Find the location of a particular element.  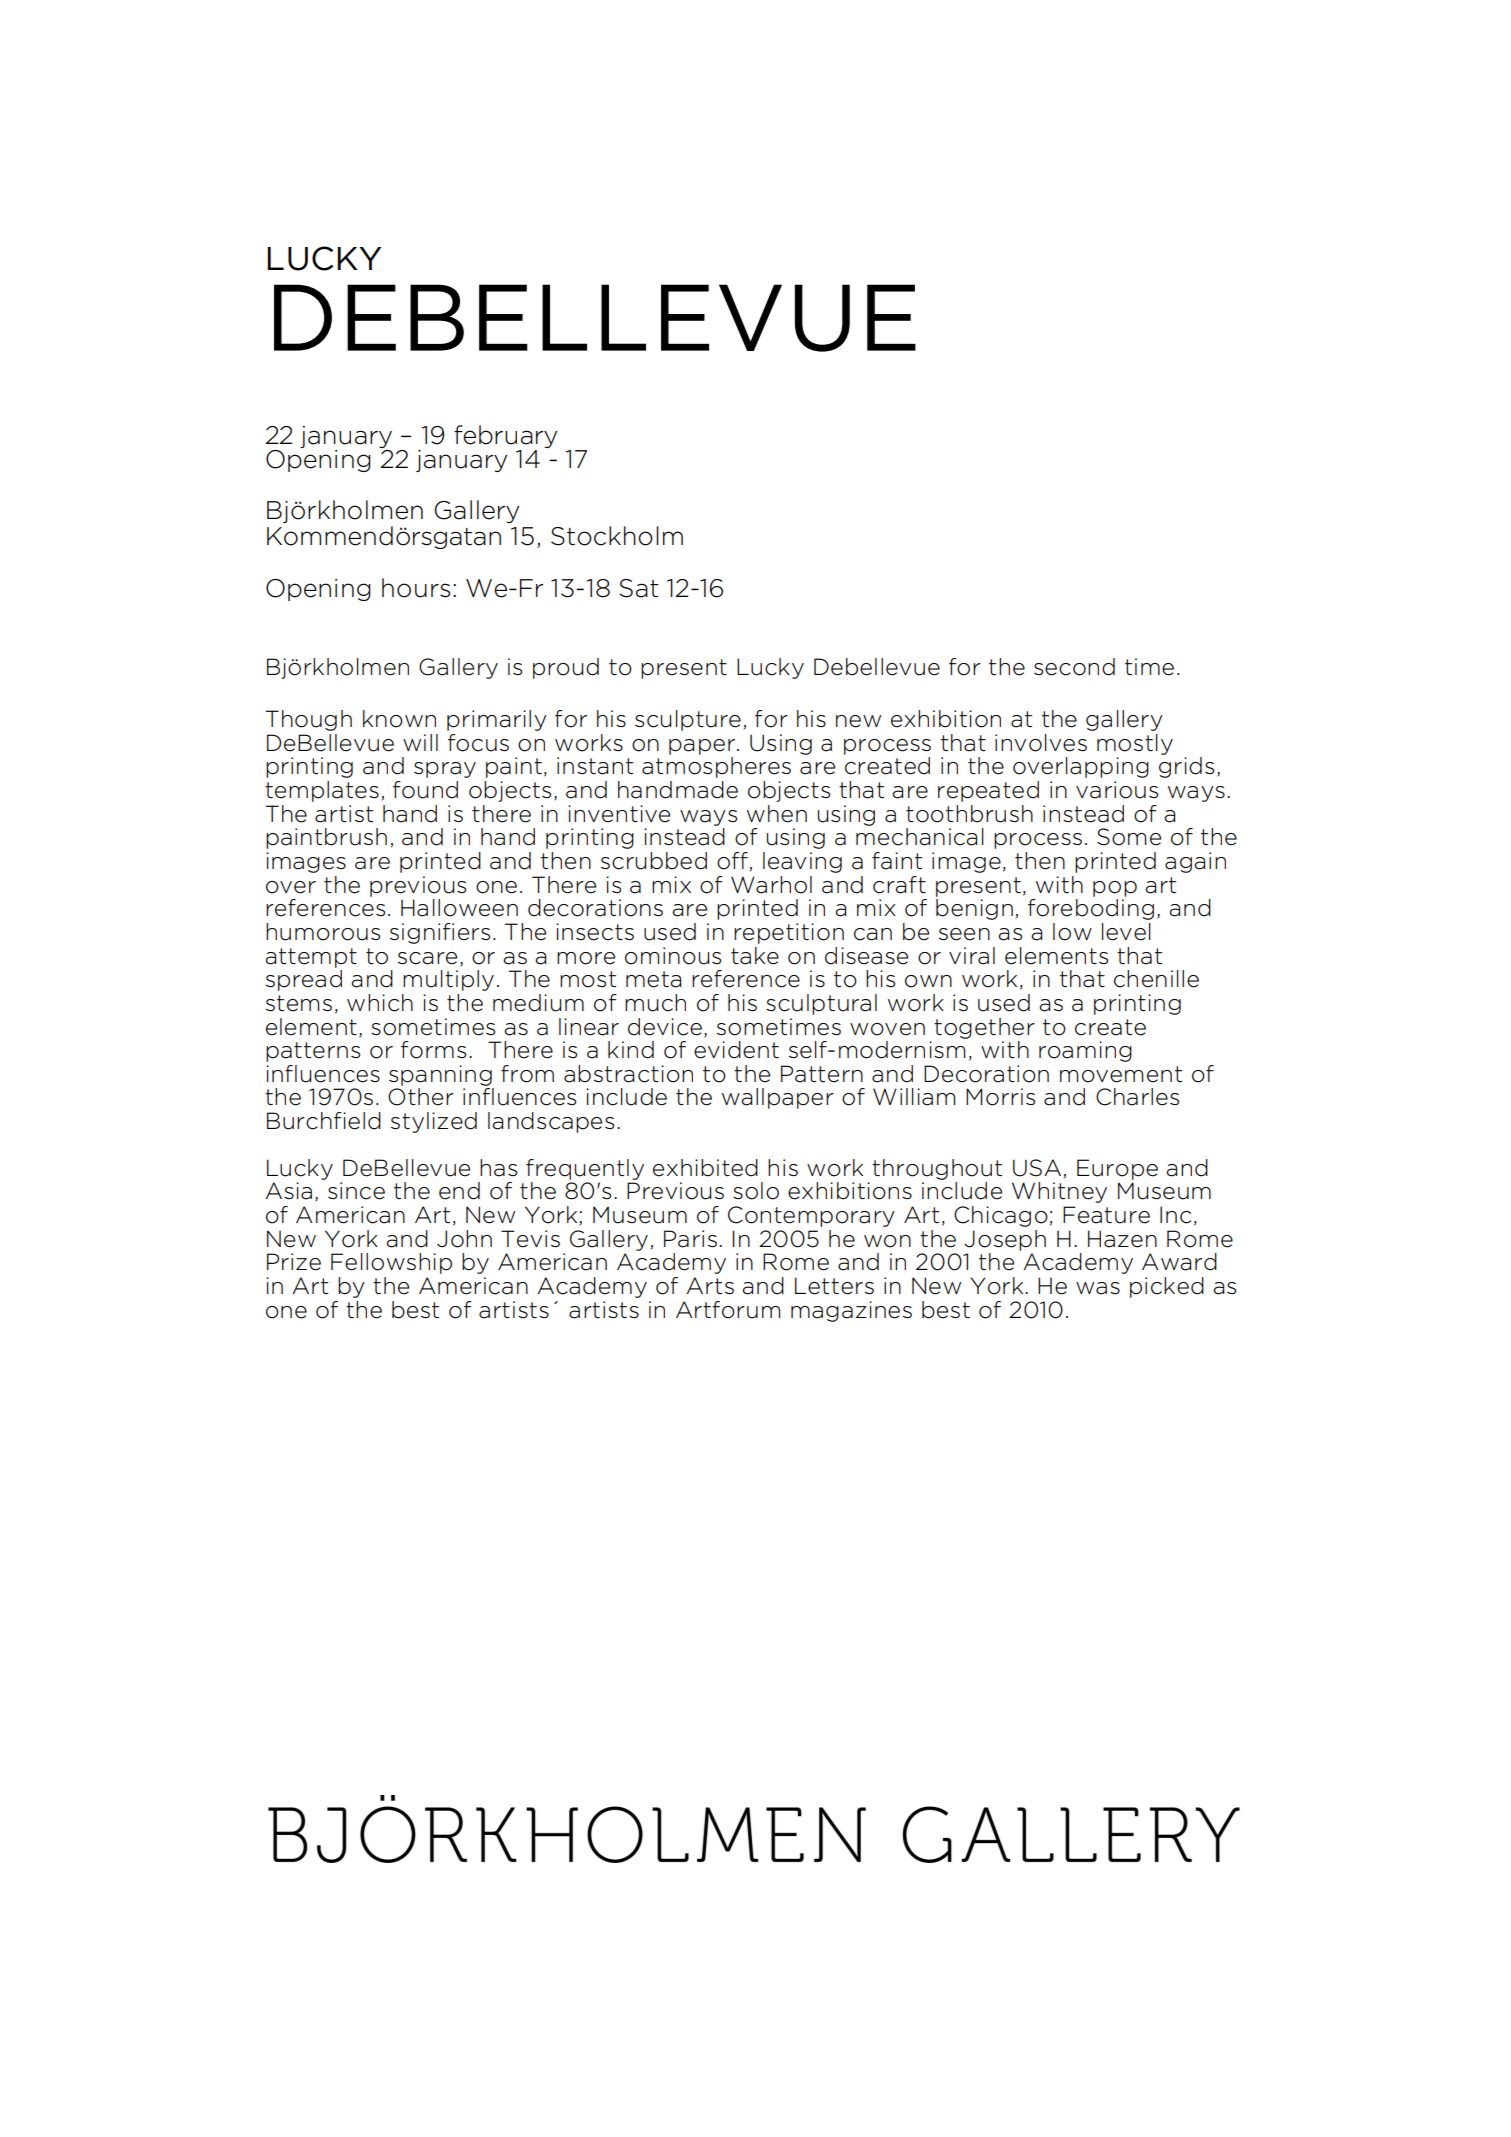

known is located at coordinates (399, 719).
